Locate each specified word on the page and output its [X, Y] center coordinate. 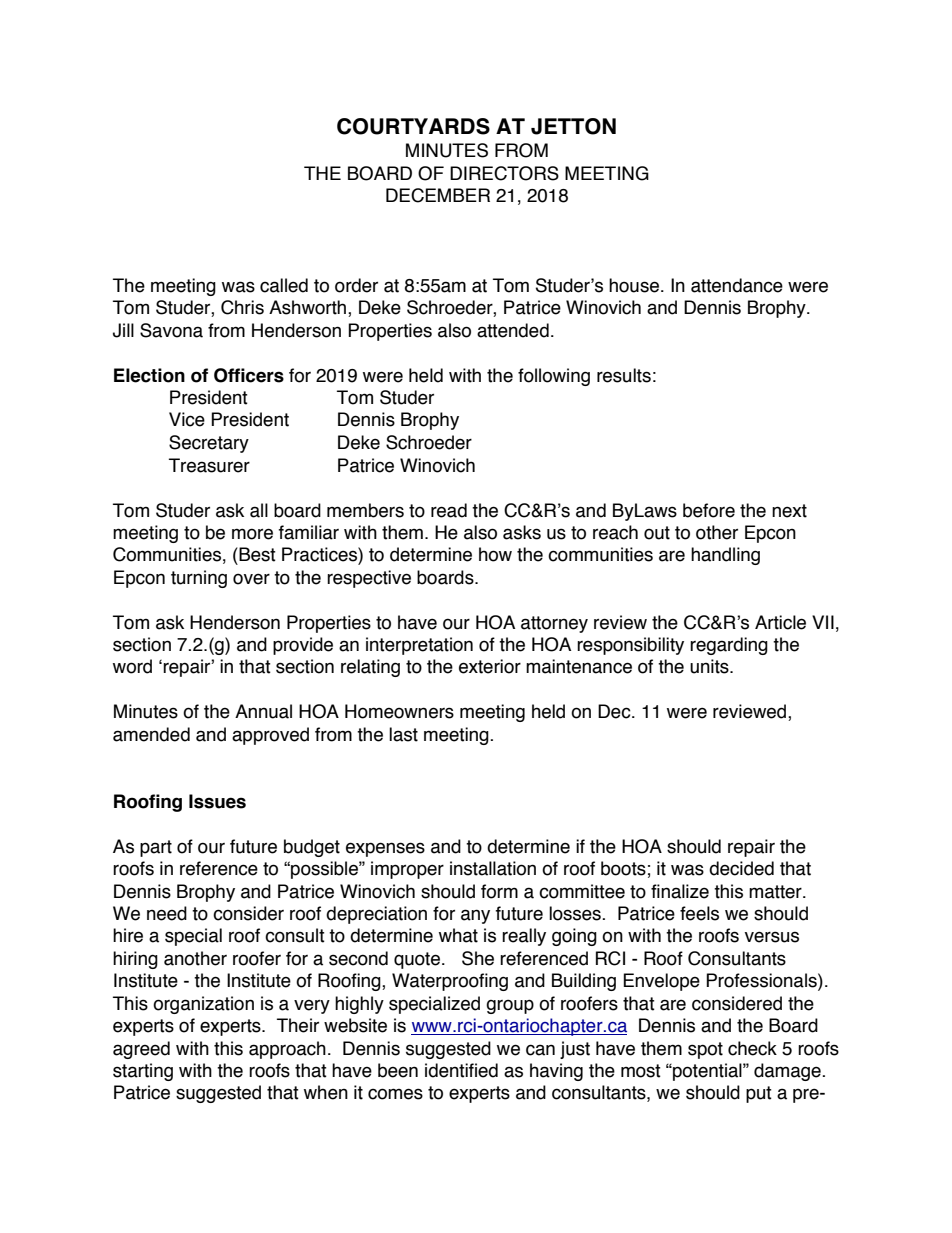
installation [493, 868]
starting [143, 1072]
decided [741, 868]
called [284, 285]
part [156, 848]
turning [199, 579]
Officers [249, 375]
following [554, 377]
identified [461, 1070]
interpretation [419, 646]
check [752, 1048]
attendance [737, 285]
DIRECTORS [504, 173]
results [624, 375]
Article [780, 622]
